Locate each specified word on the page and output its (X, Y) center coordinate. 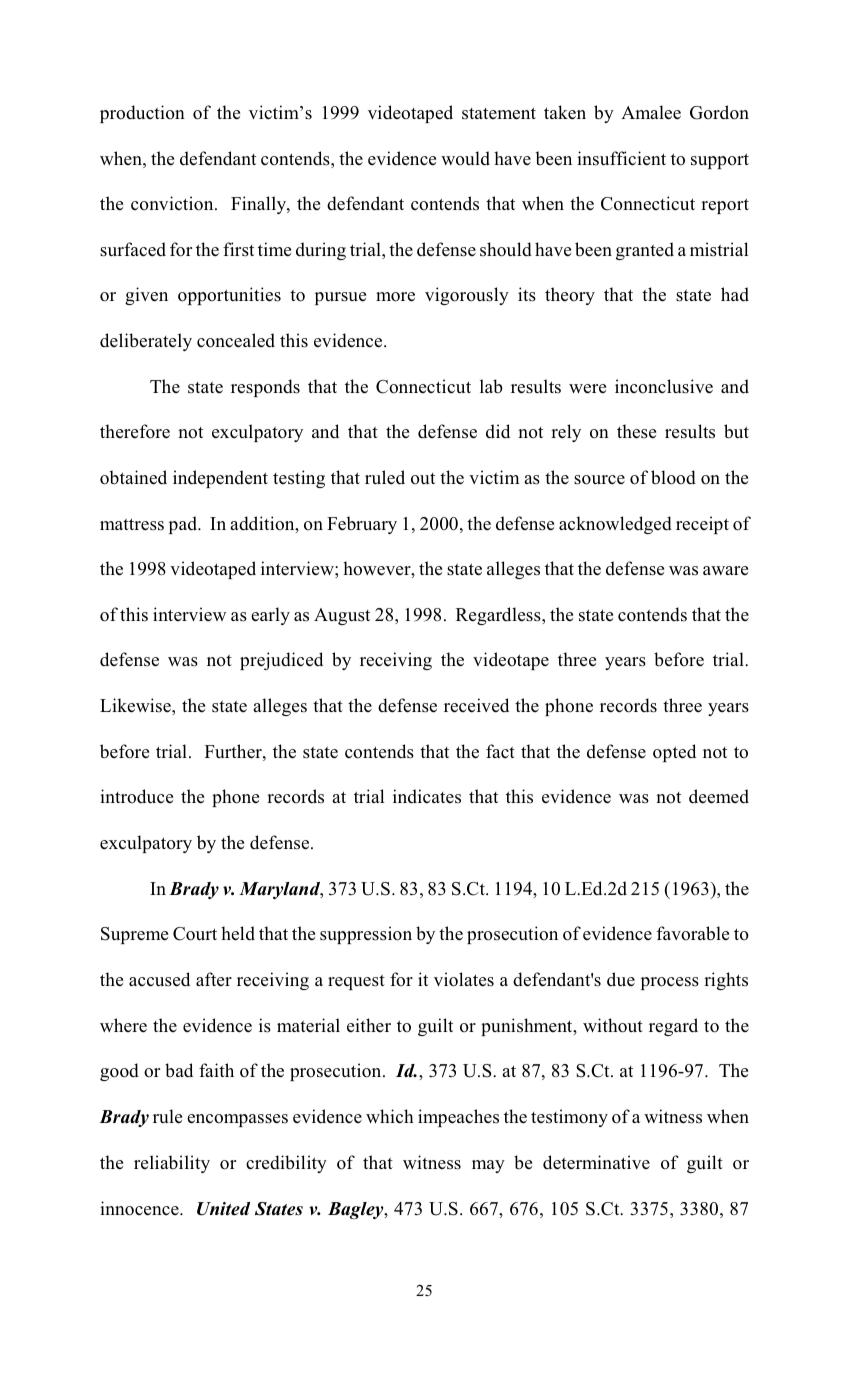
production (142, 114)
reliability (172, 1164)
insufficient (621, 158)
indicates (427, 796)
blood (673, 477)
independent (220, 479)
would (465, 158)
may (488, 1166)
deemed (719, 796)
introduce (136, 796)
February (362, 525)
